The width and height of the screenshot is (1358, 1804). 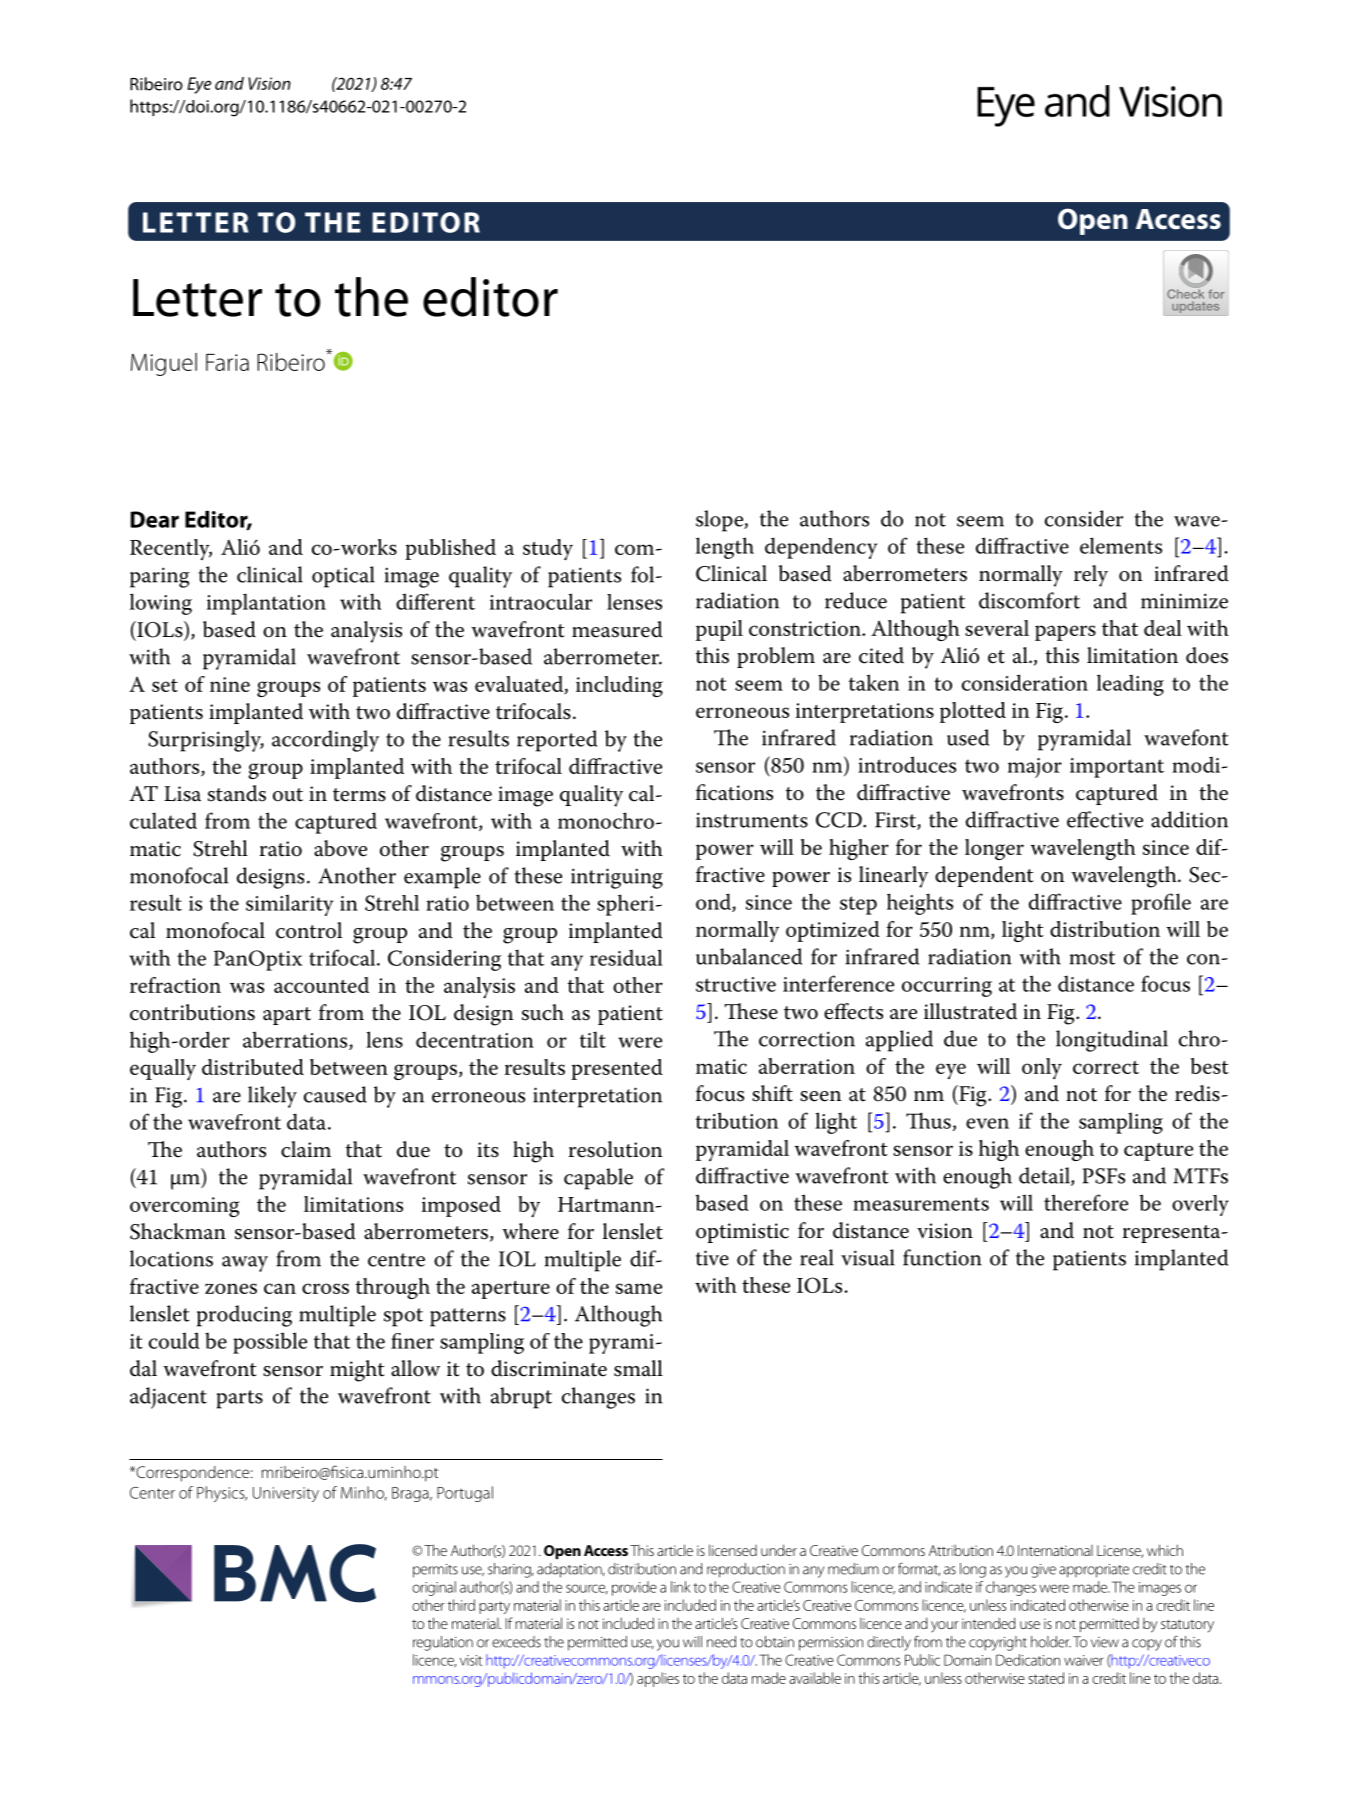 What do you see at coordinates (1121, 545) in the screenshot?
I see `elements` at bounding box center [1121, 545].
